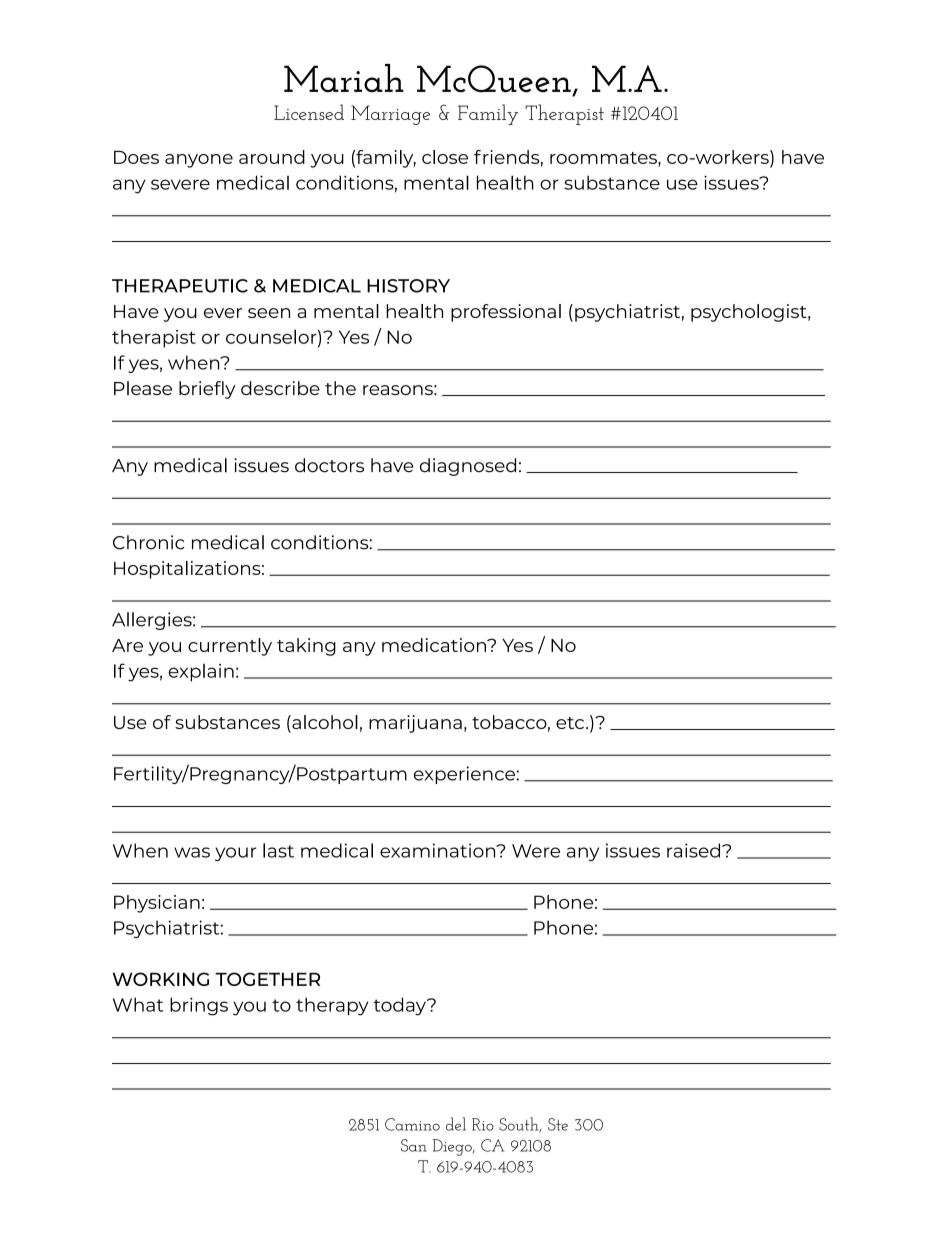 This document has width=952, height=1233. Describe the element at coordinates (199, 161) in the document. I see `anyone` at that location.
